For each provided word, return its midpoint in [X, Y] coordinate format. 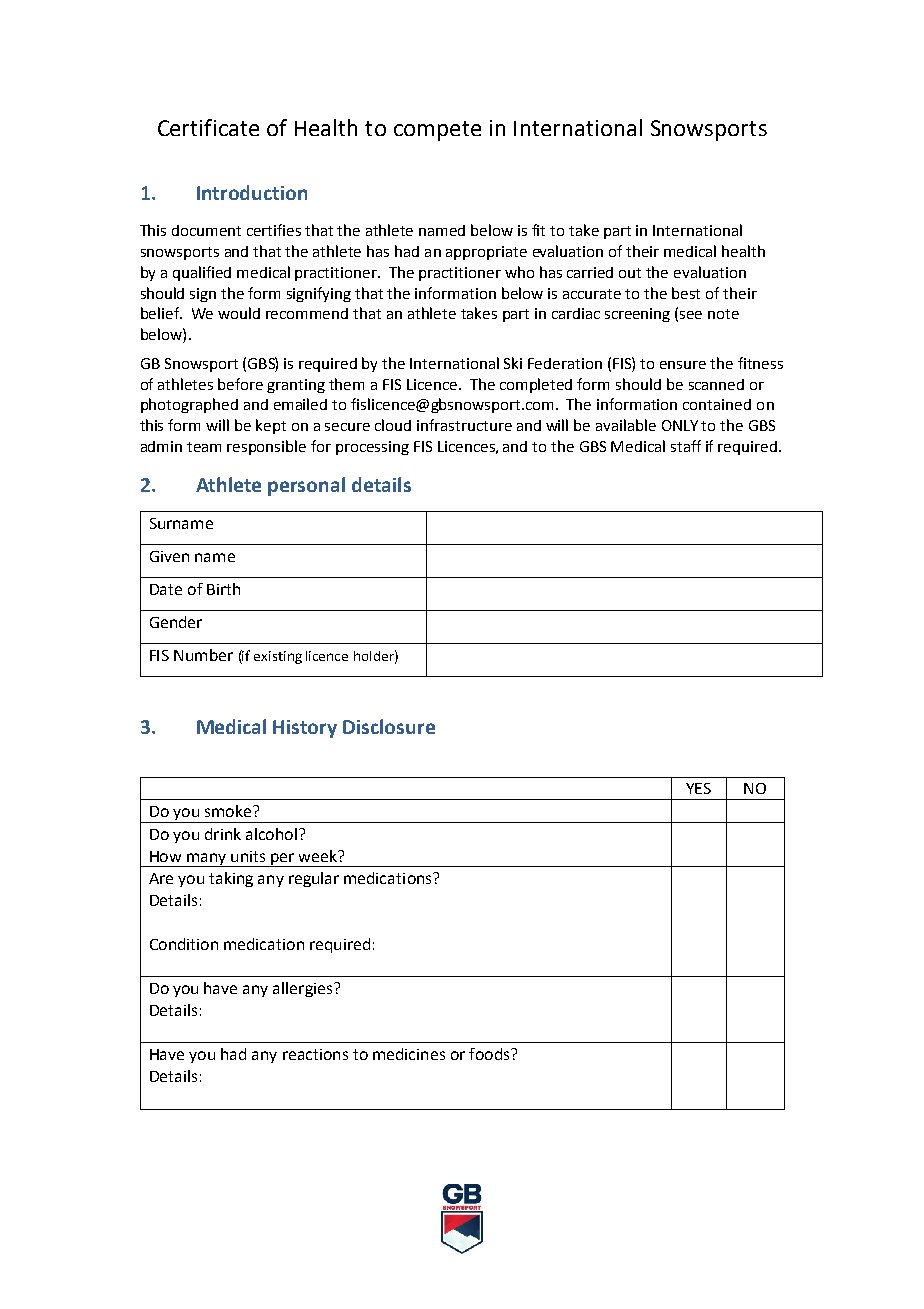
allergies [304, 989]
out [630, 273]
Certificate [208, 127]
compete [437, 131]
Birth [223, 589]
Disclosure [389, 726]
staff [686, 446]
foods [490, 1054]
